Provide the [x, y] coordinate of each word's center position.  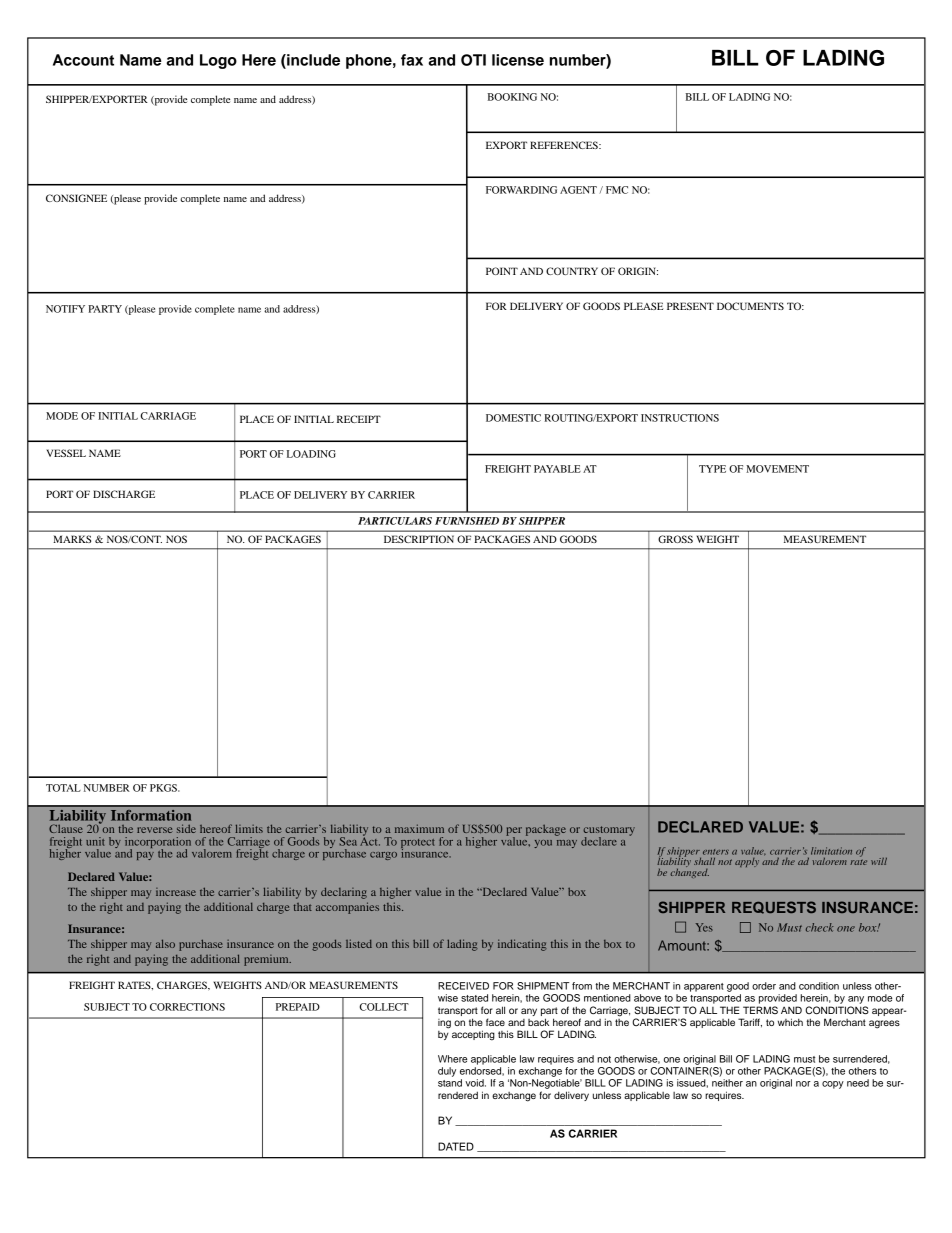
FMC [617, 190]
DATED [456, 1146]
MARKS [72, 539]
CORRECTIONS [187, 1007]
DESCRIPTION [419, 539]
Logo [218, 61]
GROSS [675, 539]
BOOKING [512, 97]
